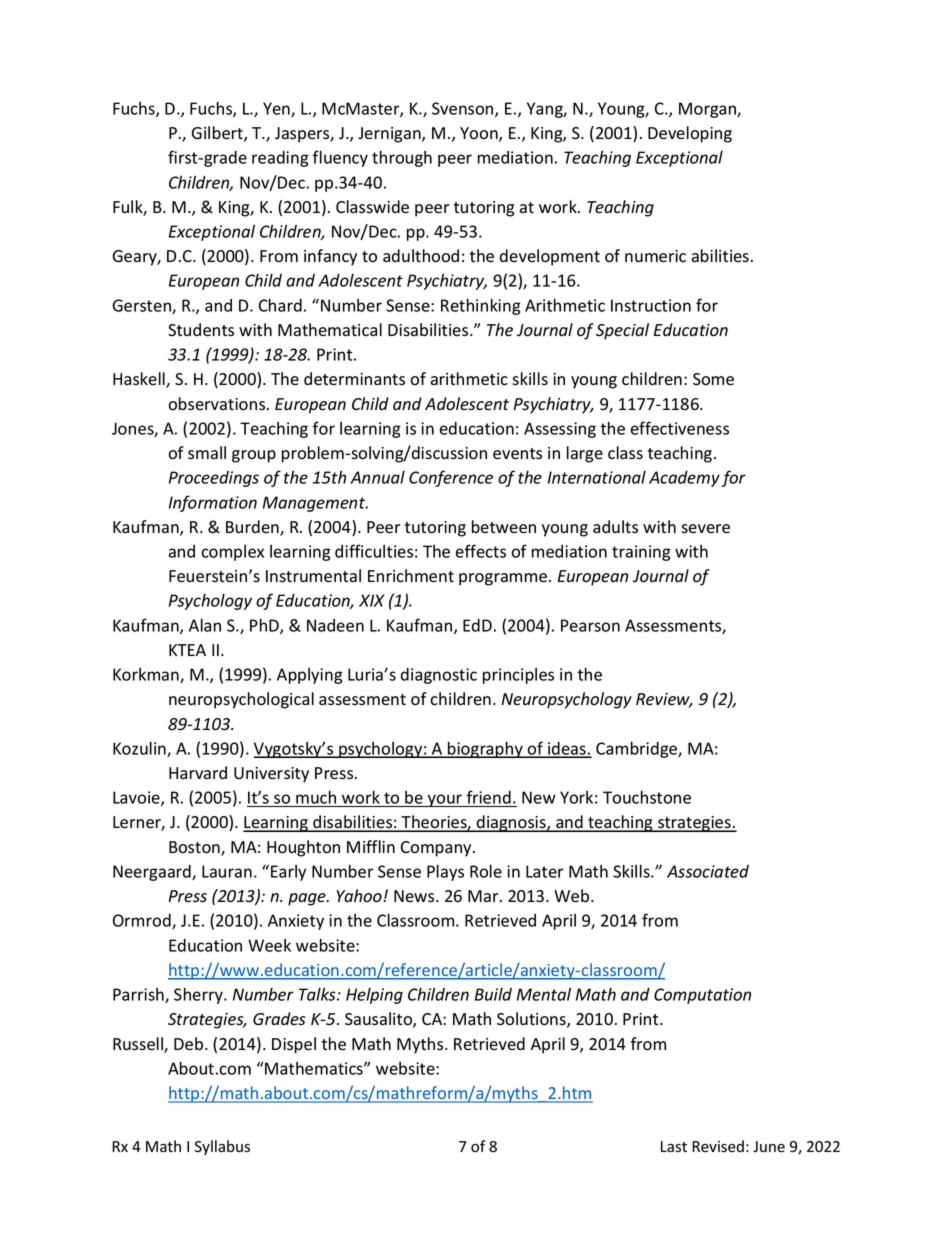  What do you see at coordinates (218, 134) in the image?
I see `Gilbert` at bounding box center [218, 134].
